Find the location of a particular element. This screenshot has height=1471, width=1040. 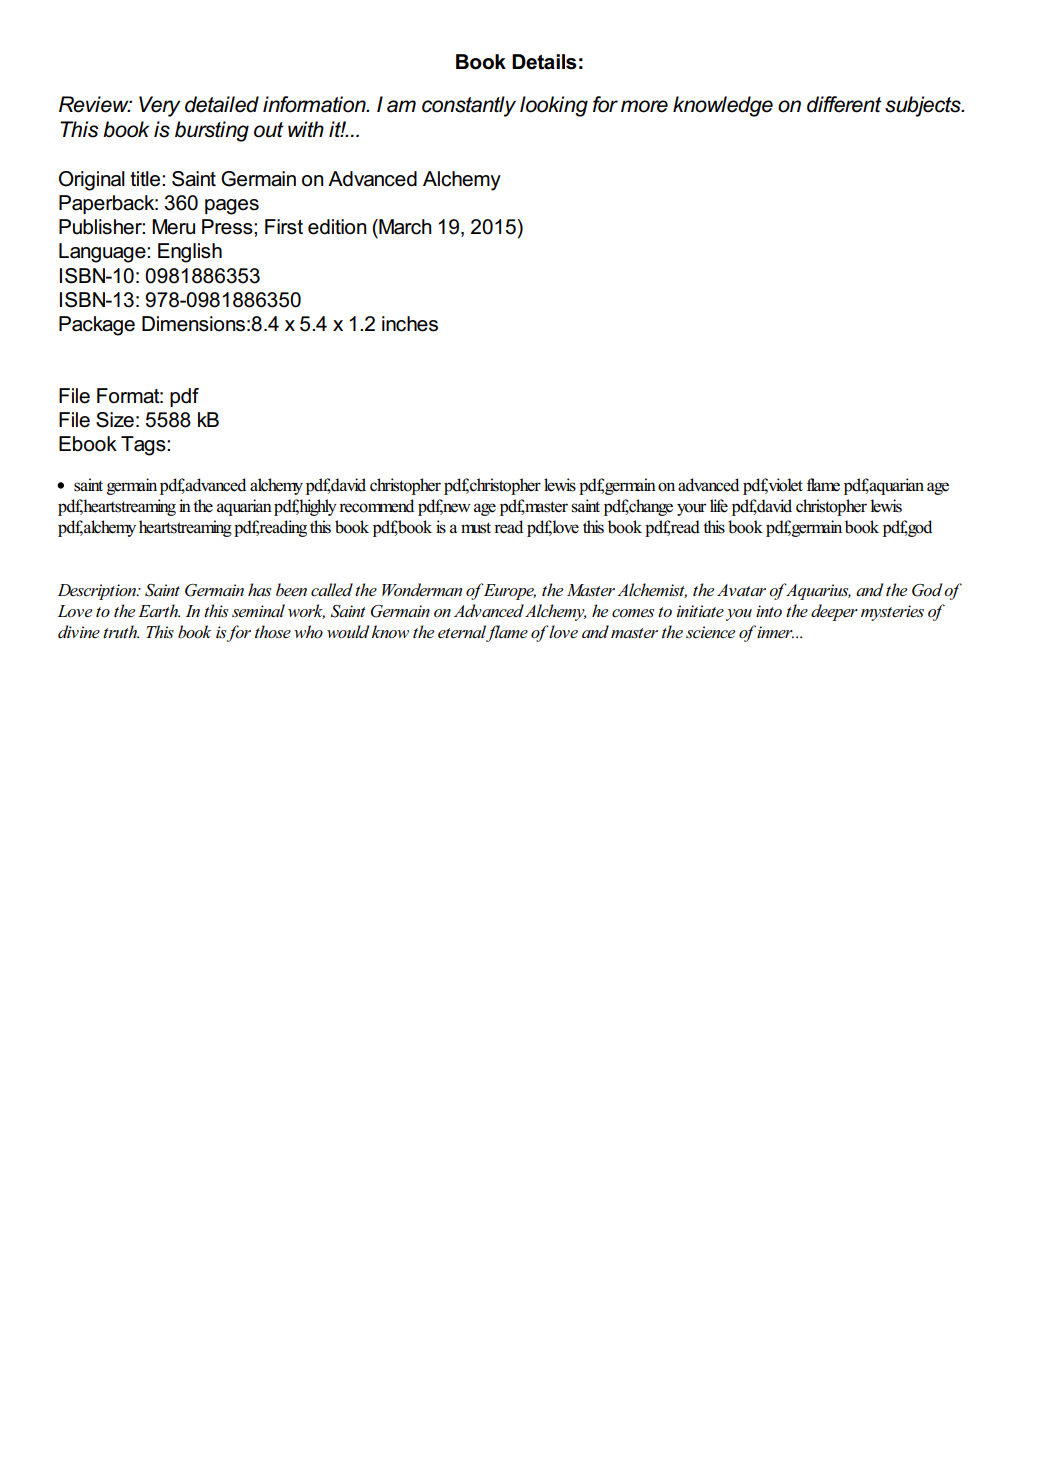

detailed is located at coordinates (222, 104).
